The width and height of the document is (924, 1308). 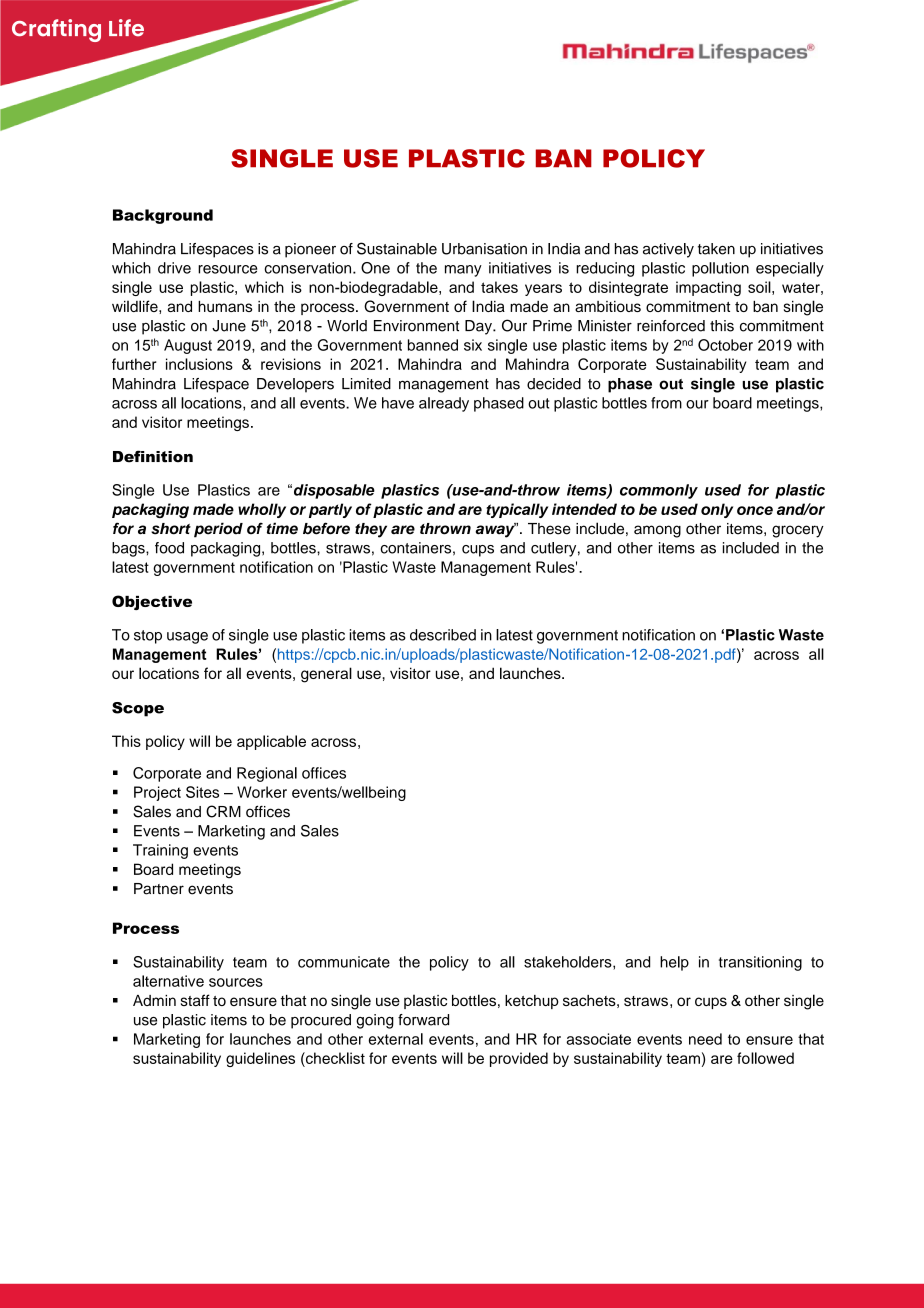 What do you see at coordinates (134, 364) in the document?
I see `further` at bounding box center [134, 364].
